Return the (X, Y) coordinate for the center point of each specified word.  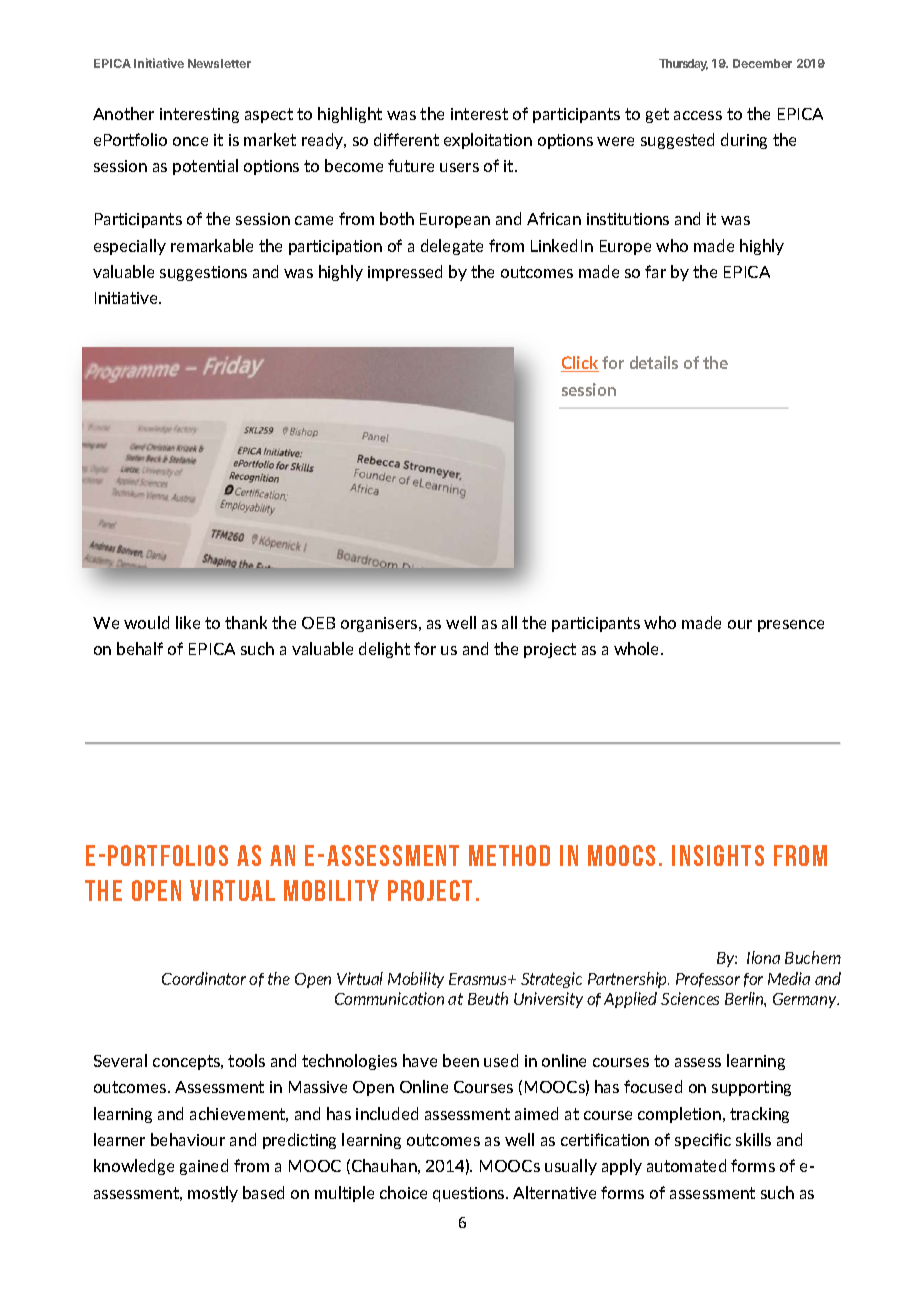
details (654, 362)
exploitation (488, 141)
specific (703, 1141)
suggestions (203, 273)
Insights (718, 855)
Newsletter (219, 63)
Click (580, 364)
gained (204, 1167)
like (188, 622)
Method (509, 855)
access (698, 115)
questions (470, 1194)
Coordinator (204, 978)
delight (384, 650)
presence (791, 626)
